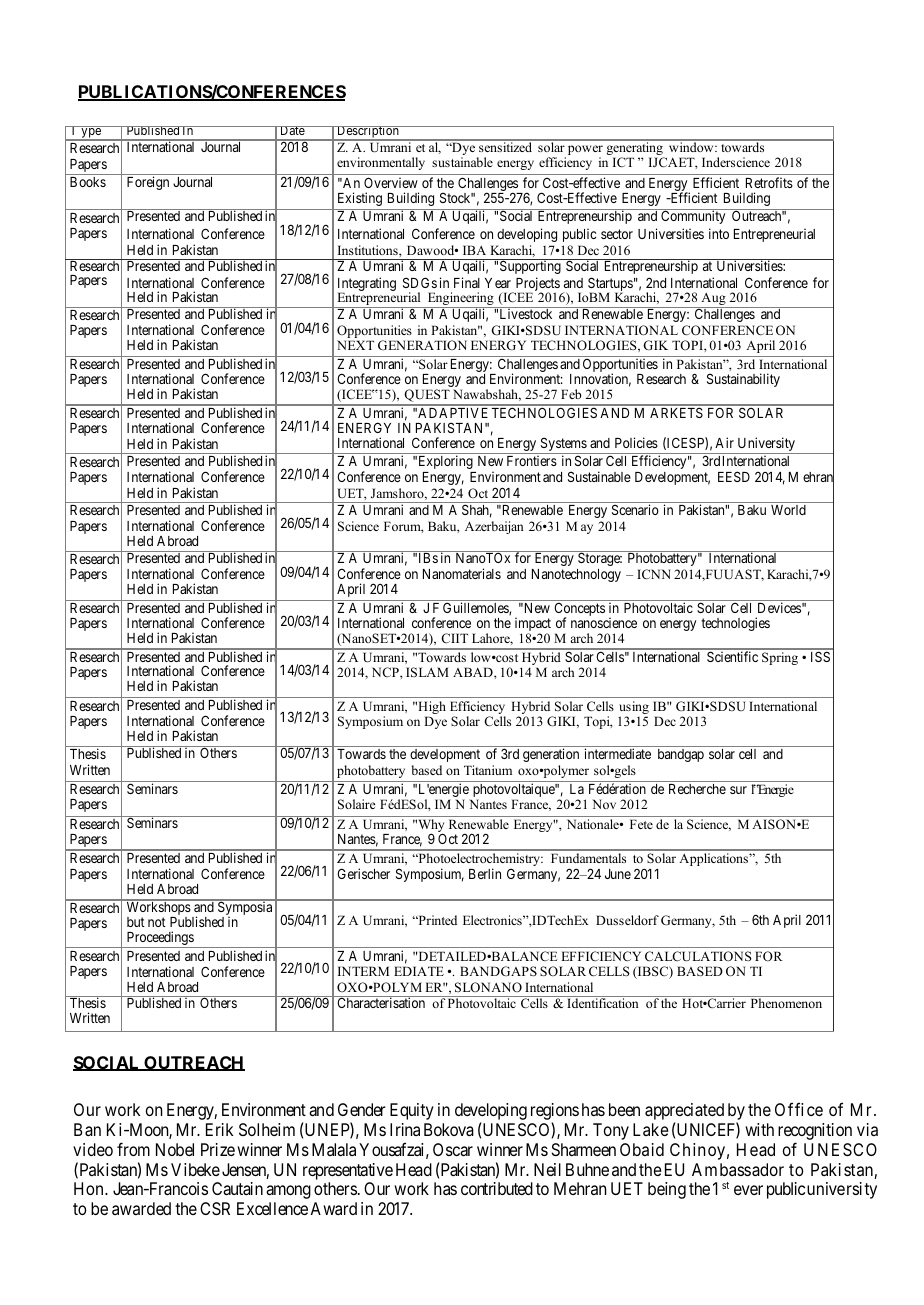 Image resolution: width=924 pixels, height=1305 pixels. What do you see at coordinates (195, 1169) in the image?
I see `Vibeke` at bounding box center [195, 1169].
